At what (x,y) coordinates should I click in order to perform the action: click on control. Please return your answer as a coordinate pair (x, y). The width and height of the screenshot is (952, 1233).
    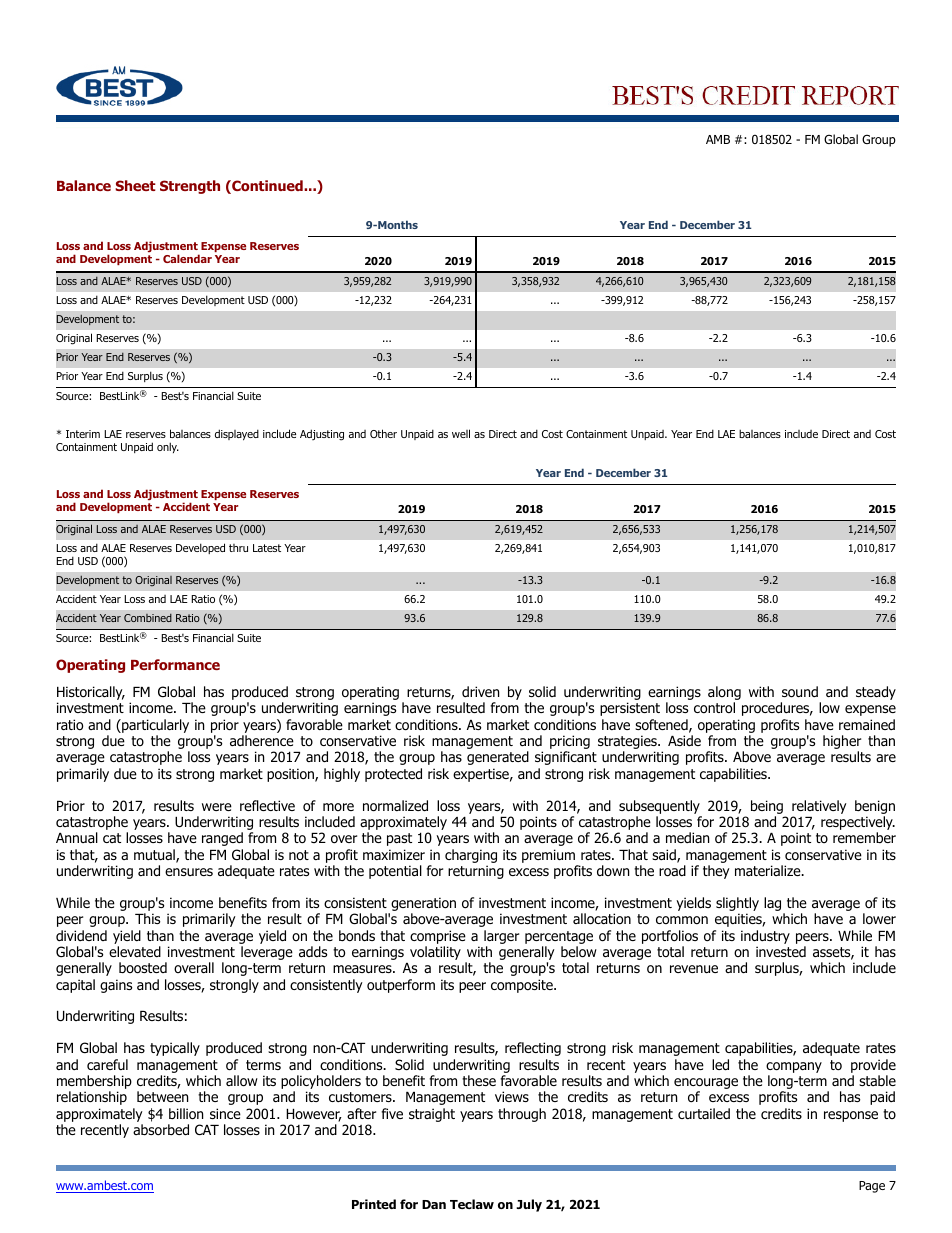
    Looking at the image, I should click on (714, 707).
